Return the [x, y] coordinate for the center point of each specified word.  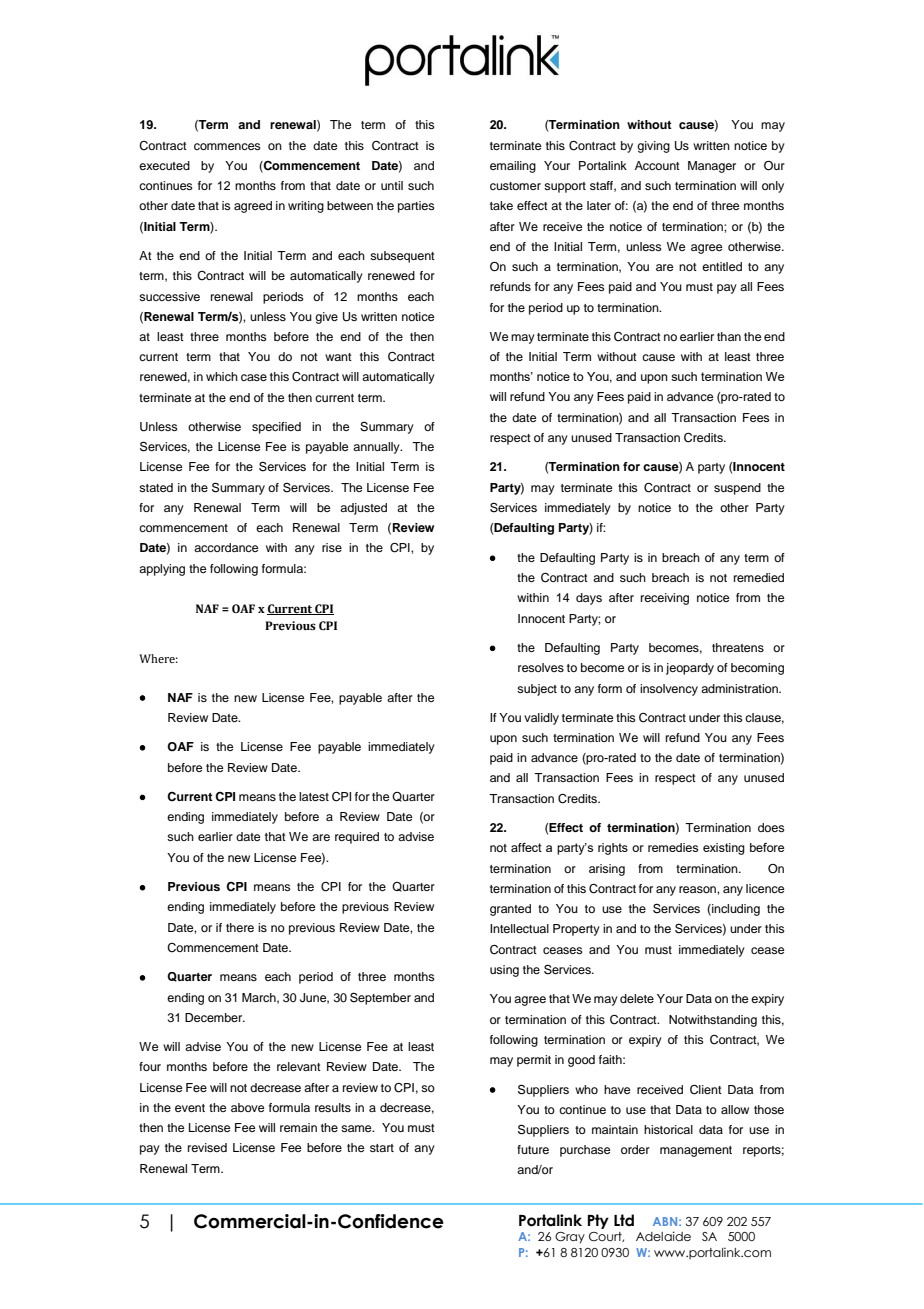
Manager [712, 167]
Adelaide [663, 1236]
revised [207, 1147]
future [533, 1149]
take [501, 205]
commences [227, 146]
